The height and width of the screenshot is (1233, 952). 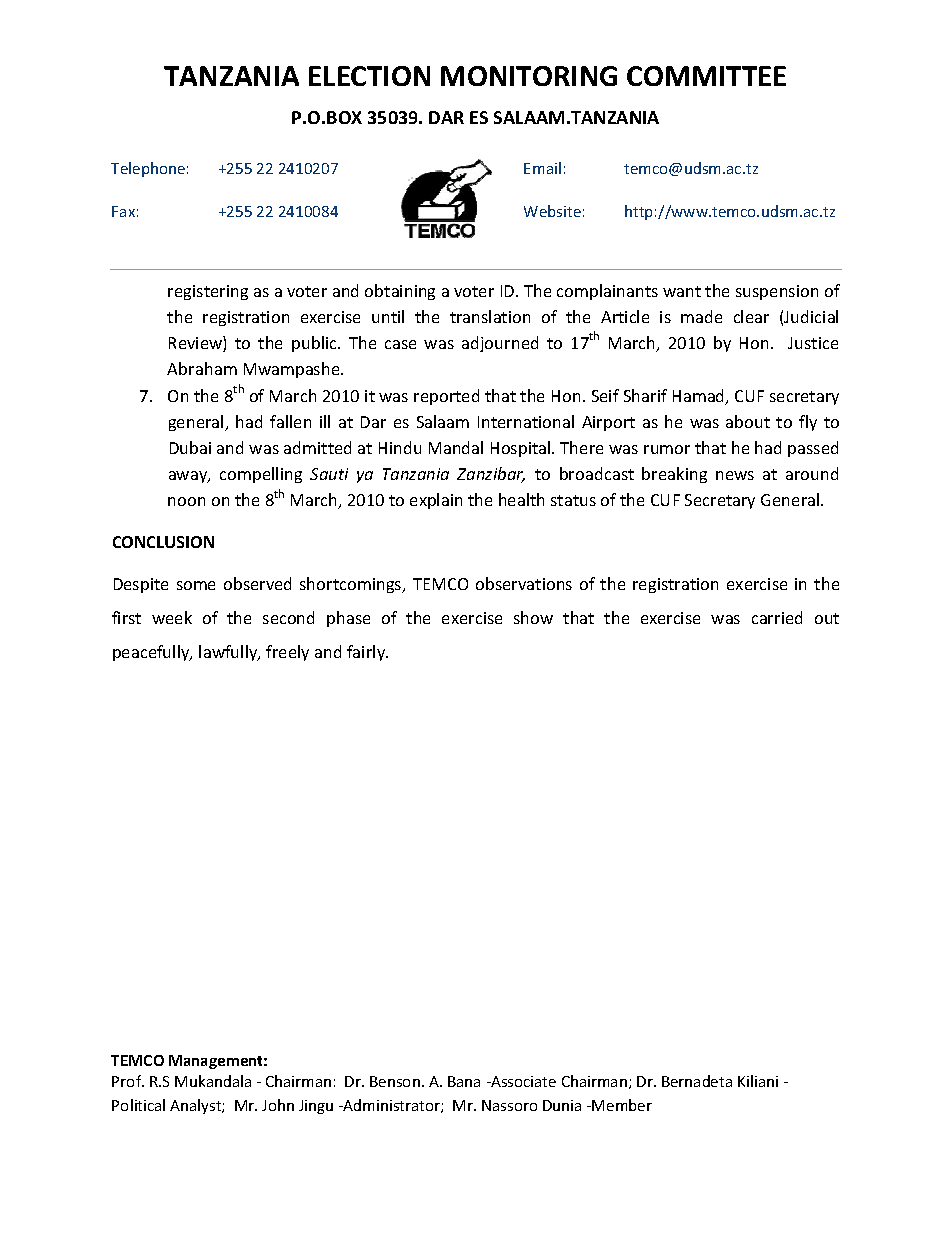 What do you see at coordinates (208, 292) in the screenshot?
I see `registering` at bounding box center [208, 292].
